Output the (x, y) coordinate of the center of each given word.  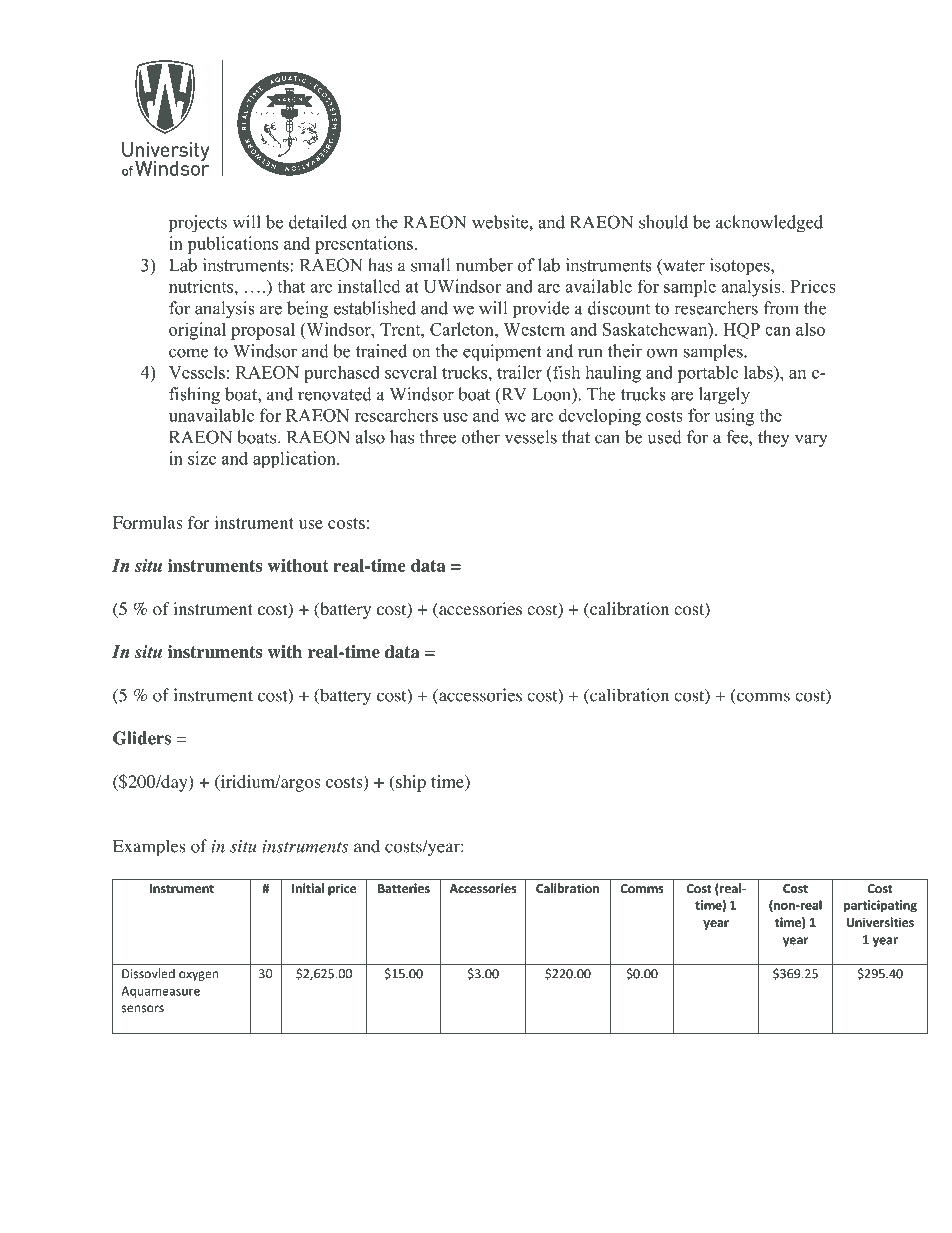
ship (410, 783)
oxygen (198, 976)
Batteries (404, 888)
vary (811, 441)
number (484, 265)
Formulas (148, 522)
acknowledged (769, 224)
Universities (880, 922)
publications (232, 245)
